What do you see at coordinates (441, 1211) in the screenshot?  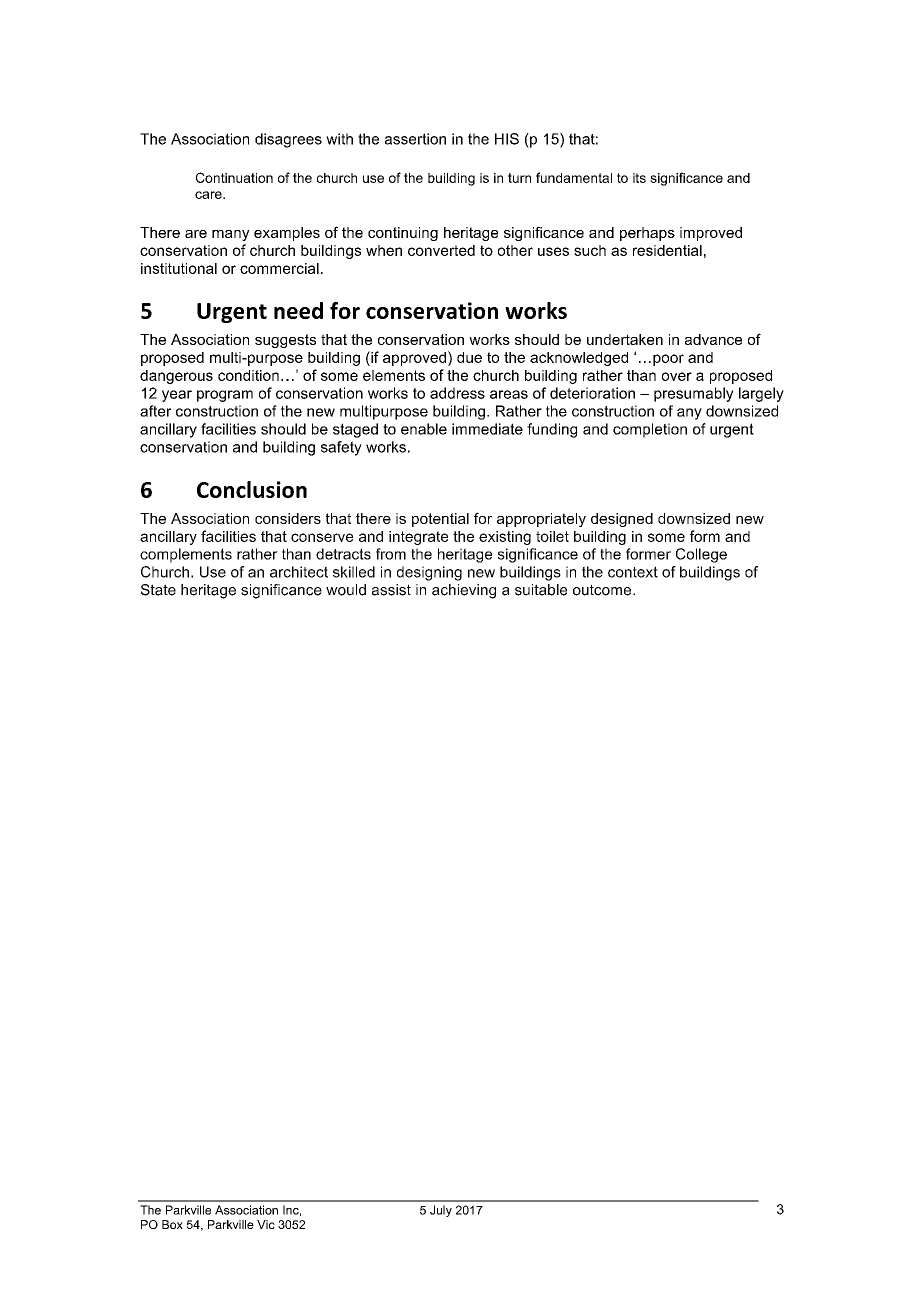 I see `July` at bounding box center [441, 1211].
